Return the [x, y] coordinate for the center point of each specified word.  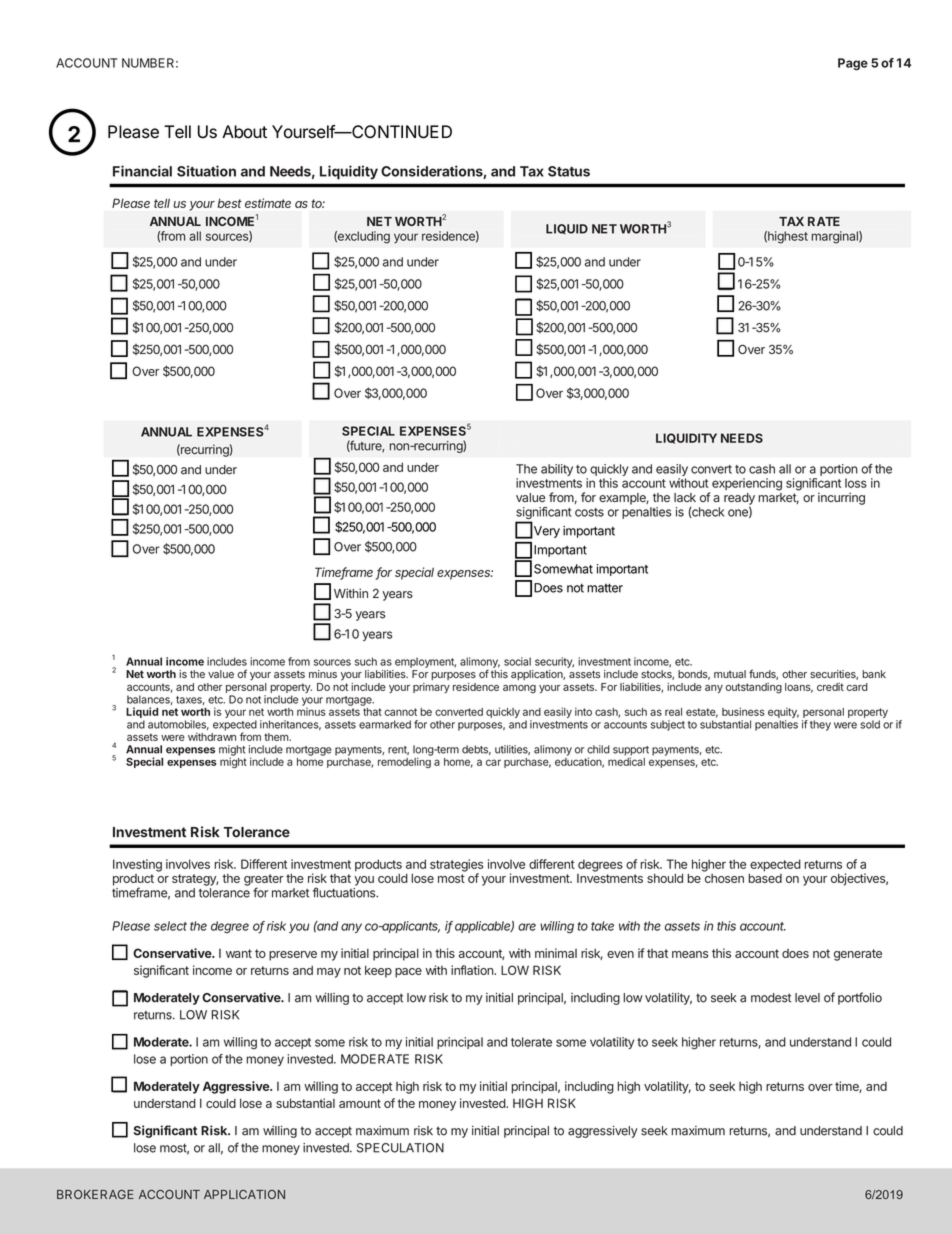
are [527, 927]
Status [569, 171]
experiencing [747, 484]
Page [853, 64]
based [765, 877]
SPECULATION [400, 1148]
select [170, 926]
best [229, 203]
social [517, 661]
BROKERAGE [95, 1194]
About [244, 132]
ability [557, 470]
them [277, 737]
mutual [730, 674]
